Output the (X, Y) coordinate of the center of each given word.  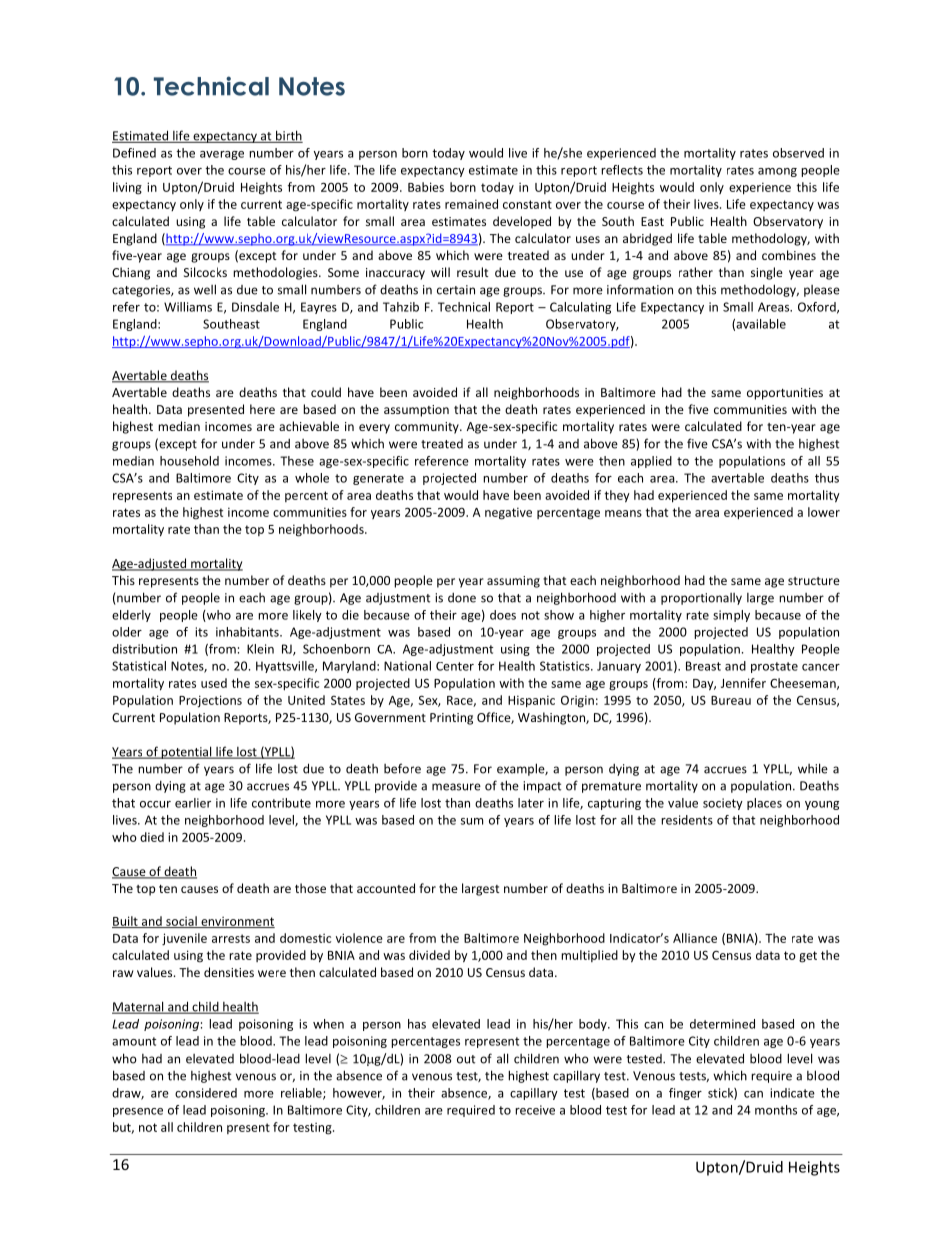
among (777, 172)
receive (535, 1110)
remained (471, 204)
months (776, 1110)
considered (206, 1093)
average (222, 155)
